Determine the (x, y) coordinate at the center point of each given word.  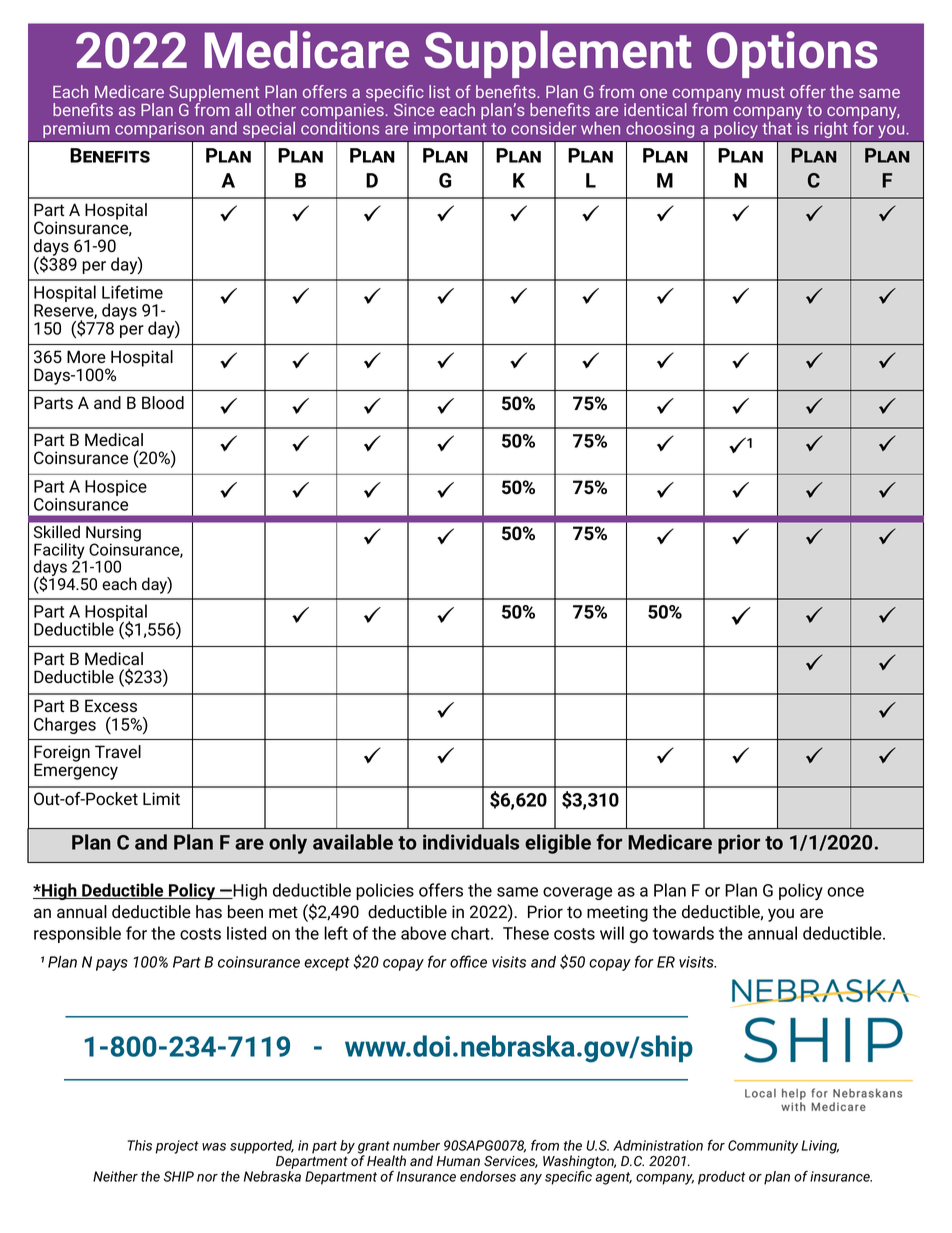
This (139, 1145)
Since (414, 109)
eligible (558, 844)
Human (458, 1161)
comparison (159, 130)
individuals (471, 842)
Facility (60, 552)
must (766, 92)
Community (763, 1147)
